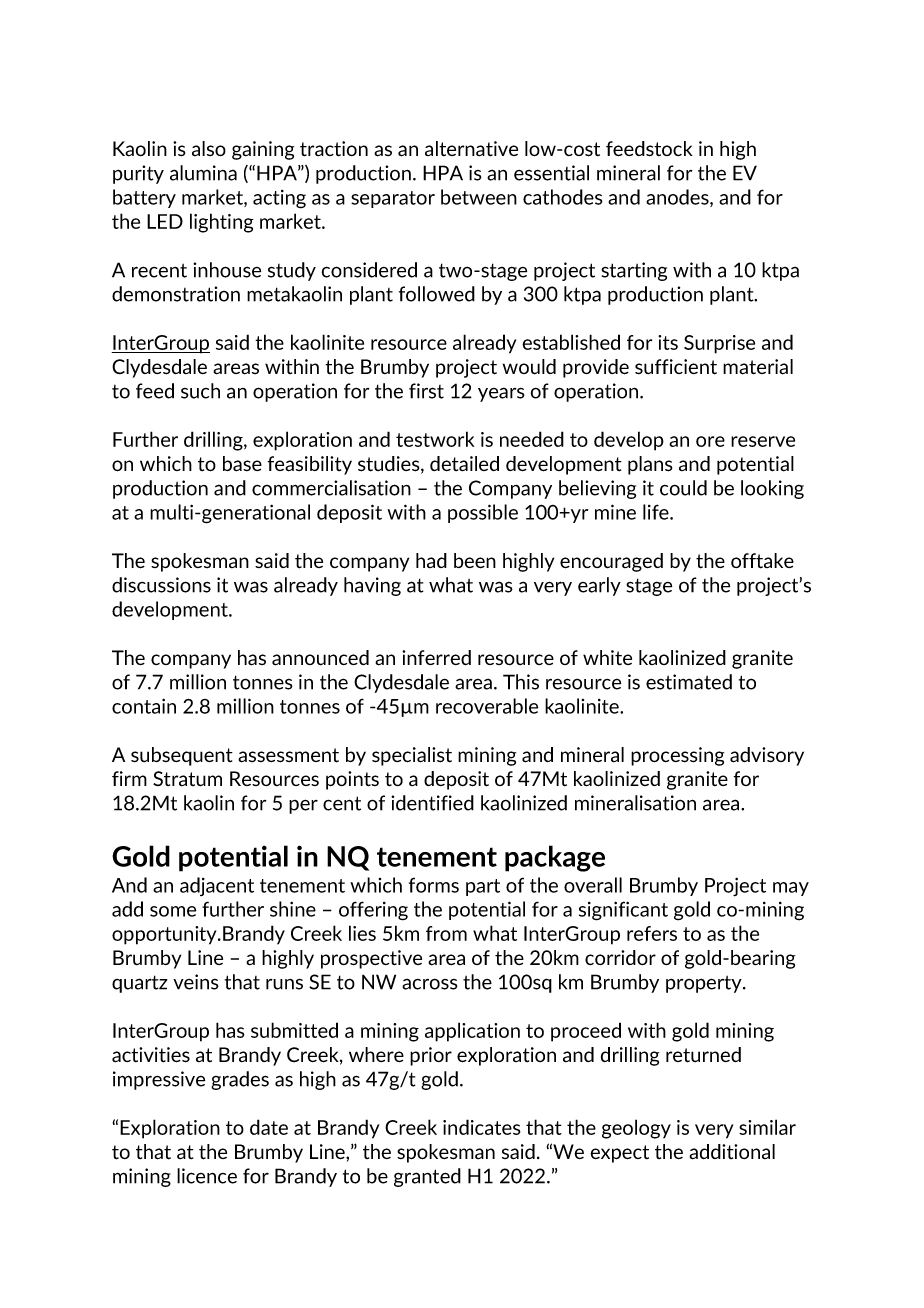 The image size is (924, 1308). Describe the element at coordinates (242, 464) in the page. I see `base` at that location.
